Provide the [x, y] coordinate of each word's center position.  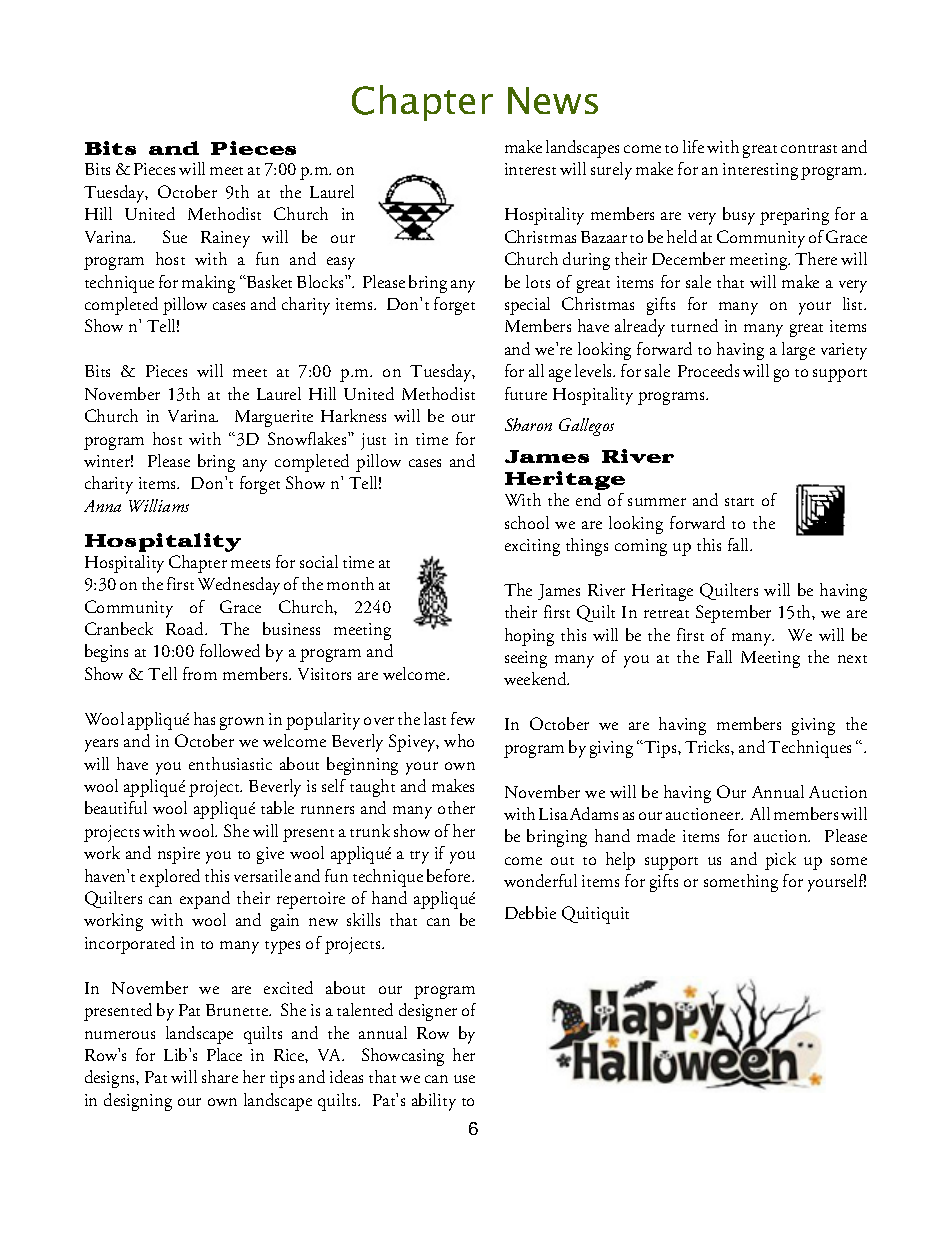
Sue [175, 236]
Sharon [528, 424]
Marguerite [274, 418]
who [459, 740]
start [739, 502]
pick [780, 861]
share [220, 1076]
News [553, 100]
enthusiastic [230, 763]
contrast [809, 149]
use [464, 1079]
